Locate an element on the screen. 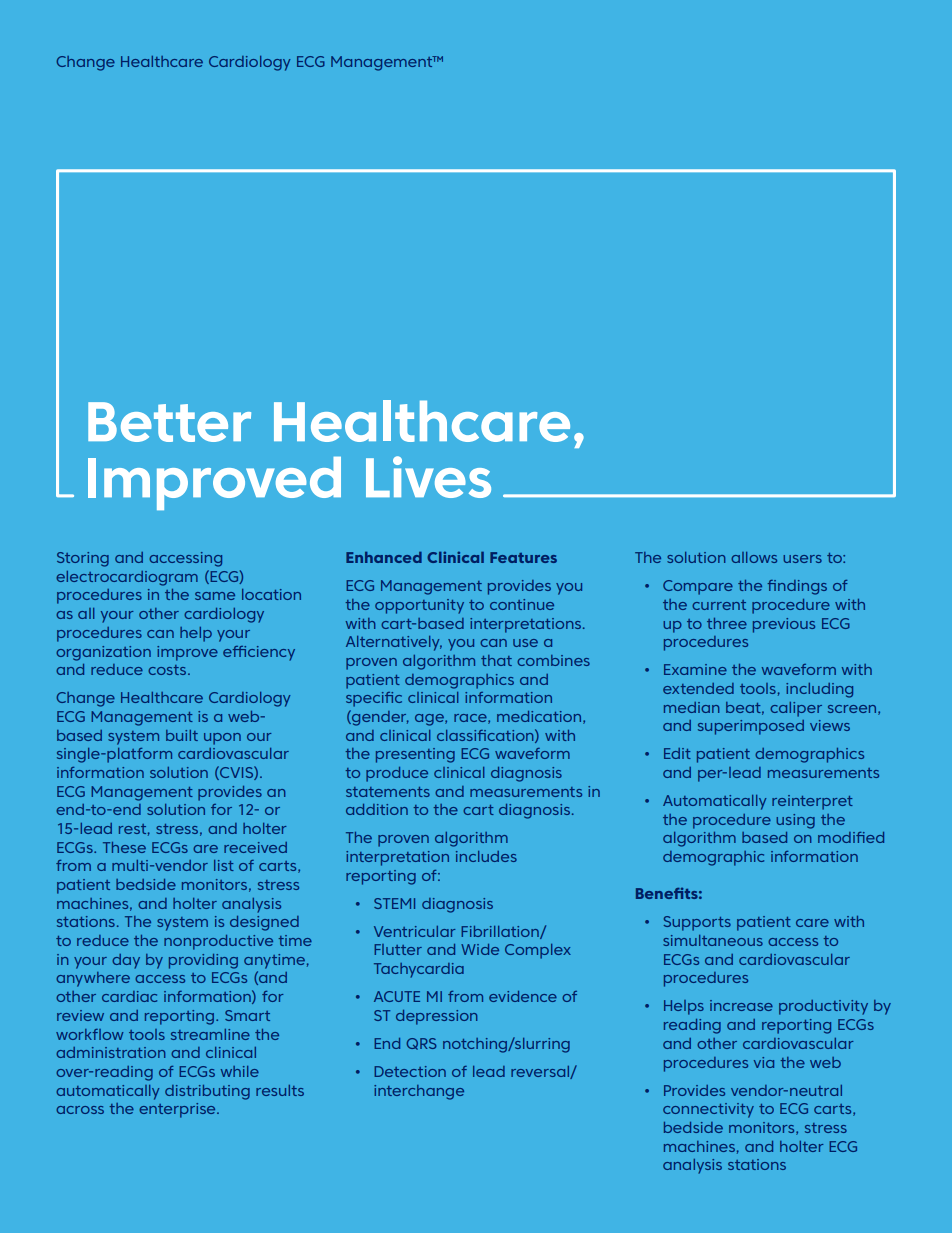  built is located at coordinates (182, 735).
